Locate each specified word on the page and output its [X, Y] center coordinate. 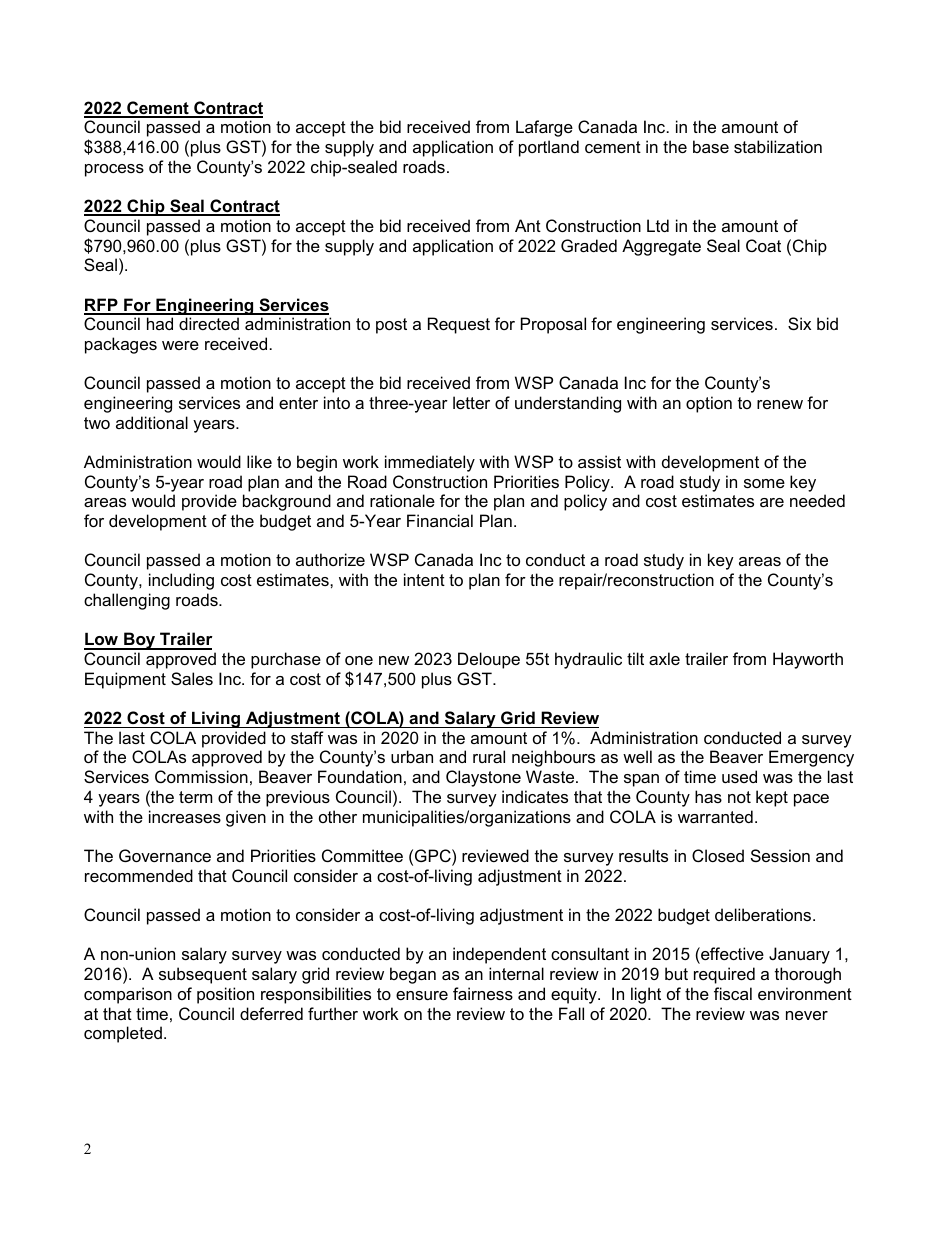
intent [424, 579]
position [225, 995]
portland [549, 148]
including [181, 581]
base [711, 146]
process [114, 170]
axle [664, 658]
